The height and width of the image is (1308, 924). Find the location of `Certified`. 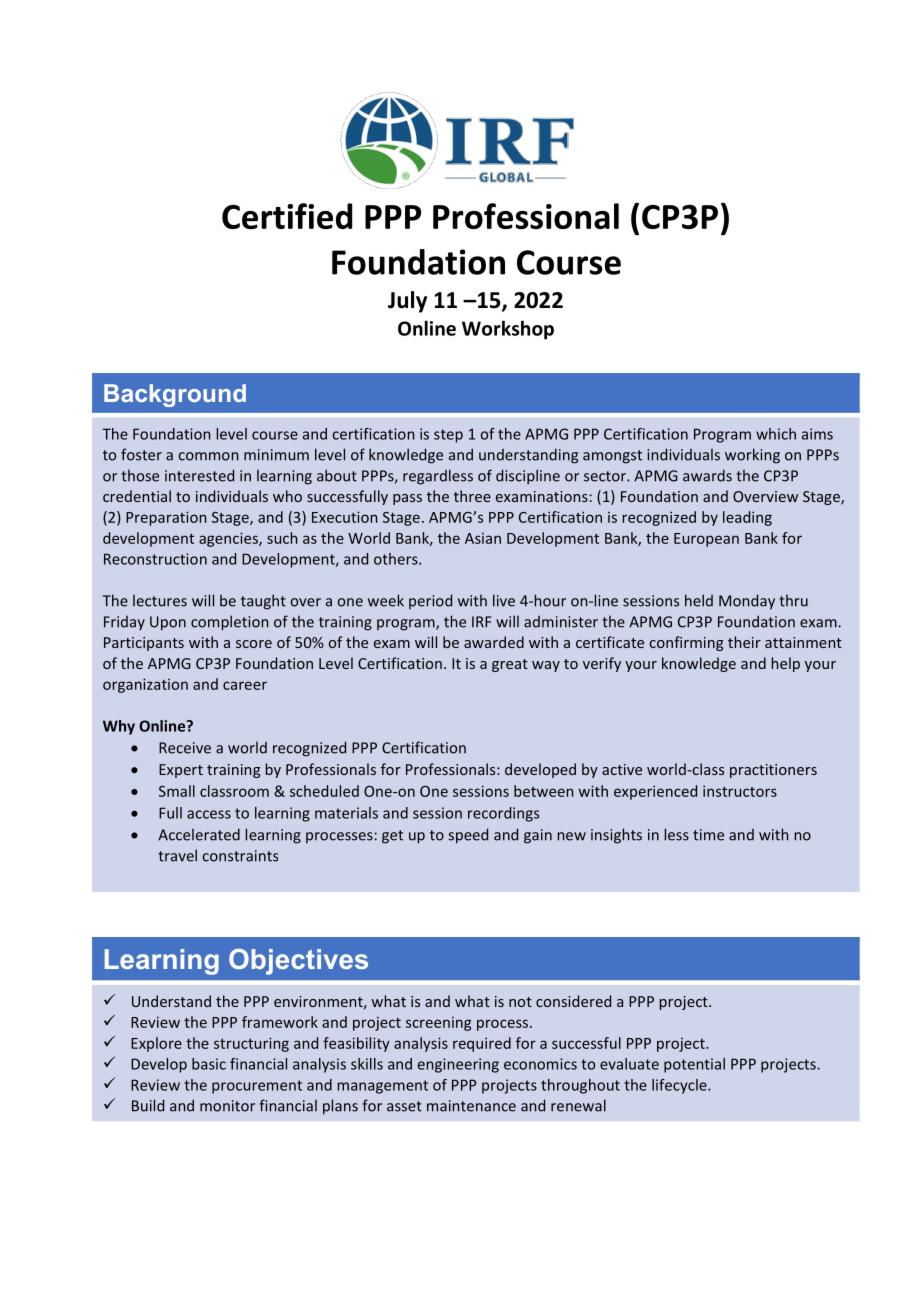

Certified is located at coordinates (287, 216).
